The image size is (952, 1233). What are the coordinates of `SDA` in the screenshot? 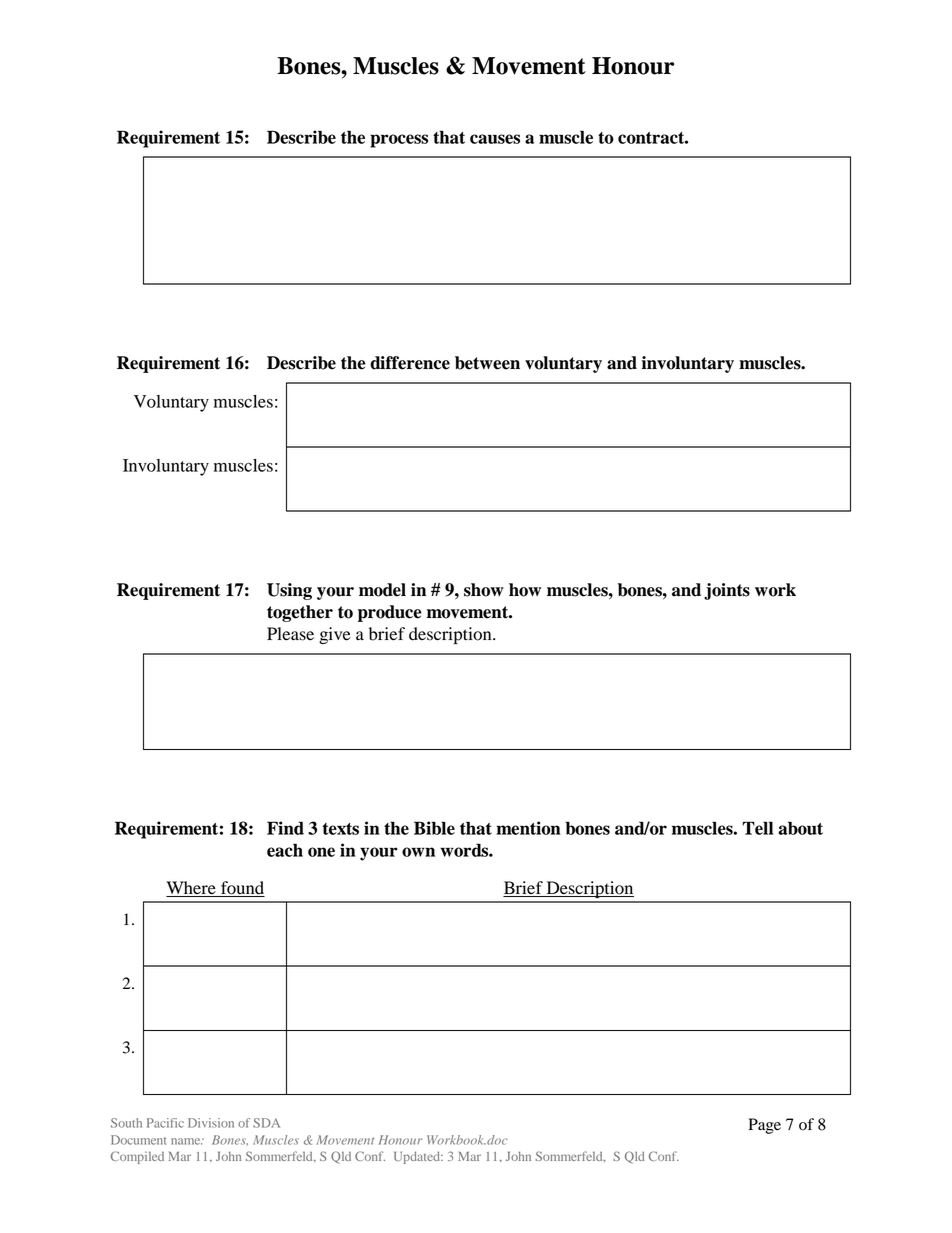 It's located at (266, 1123).
